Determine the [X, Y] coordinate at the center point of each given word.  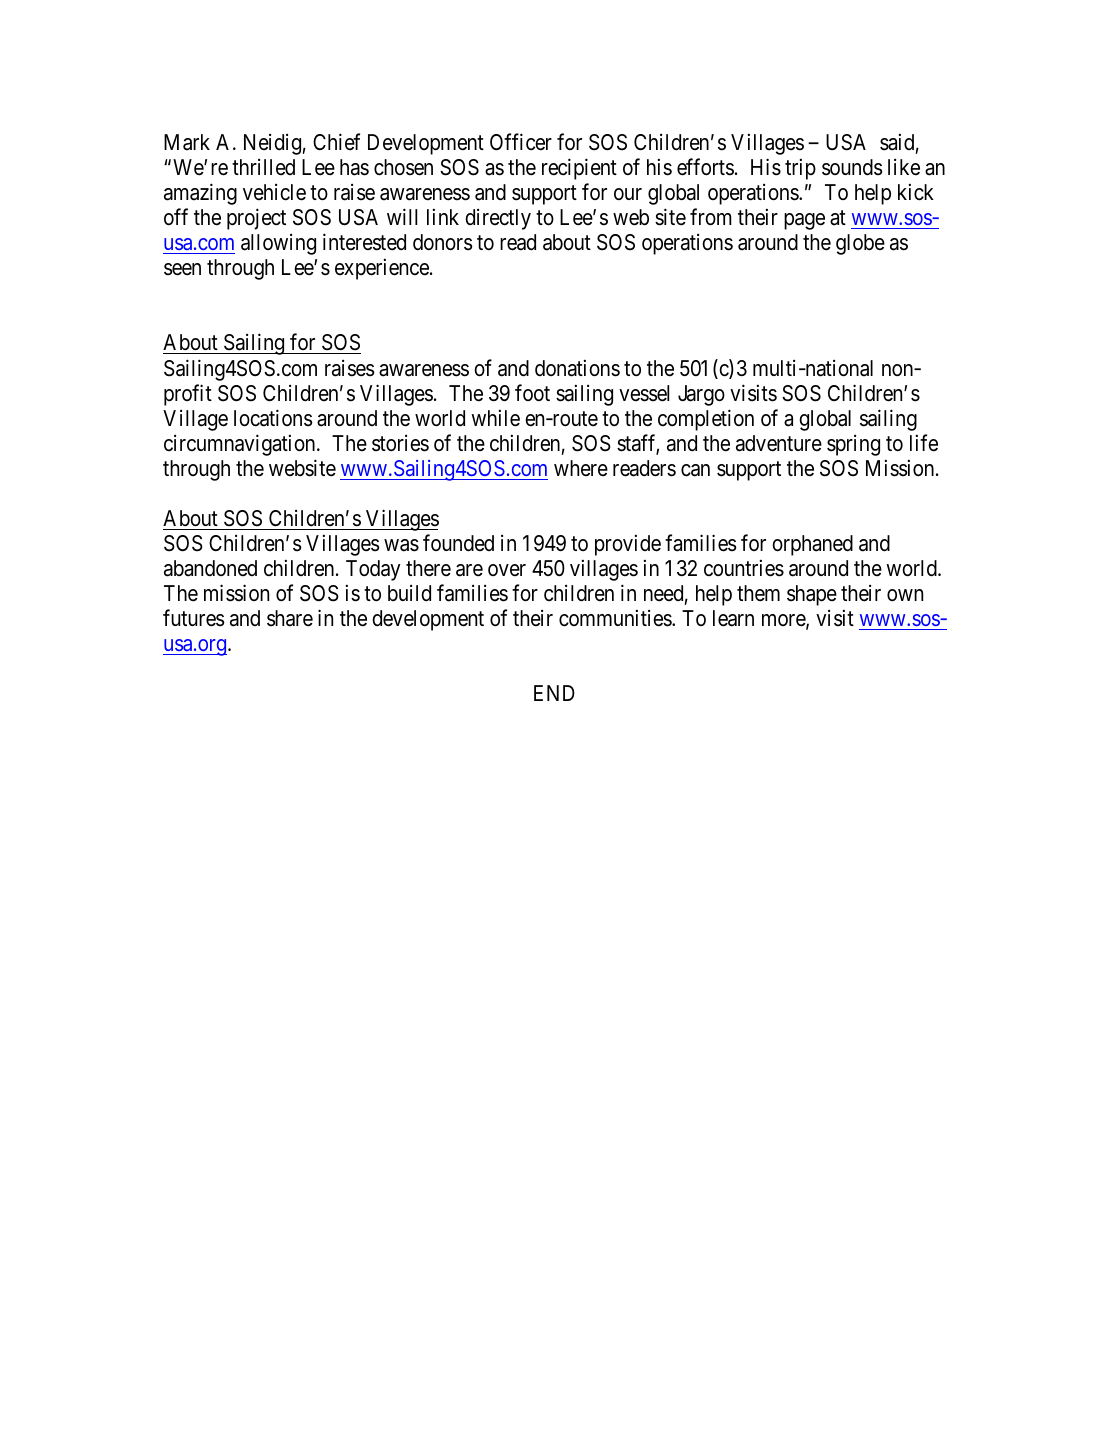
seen [182, 269]
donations [577, 368]
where [581, 468]
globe [860, 244]
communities [616, 618]
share [290, 618]
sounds [852, 167]
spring [853, 445]
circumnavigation [241, 445]
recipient [579, 169]
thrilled [263, 167]
